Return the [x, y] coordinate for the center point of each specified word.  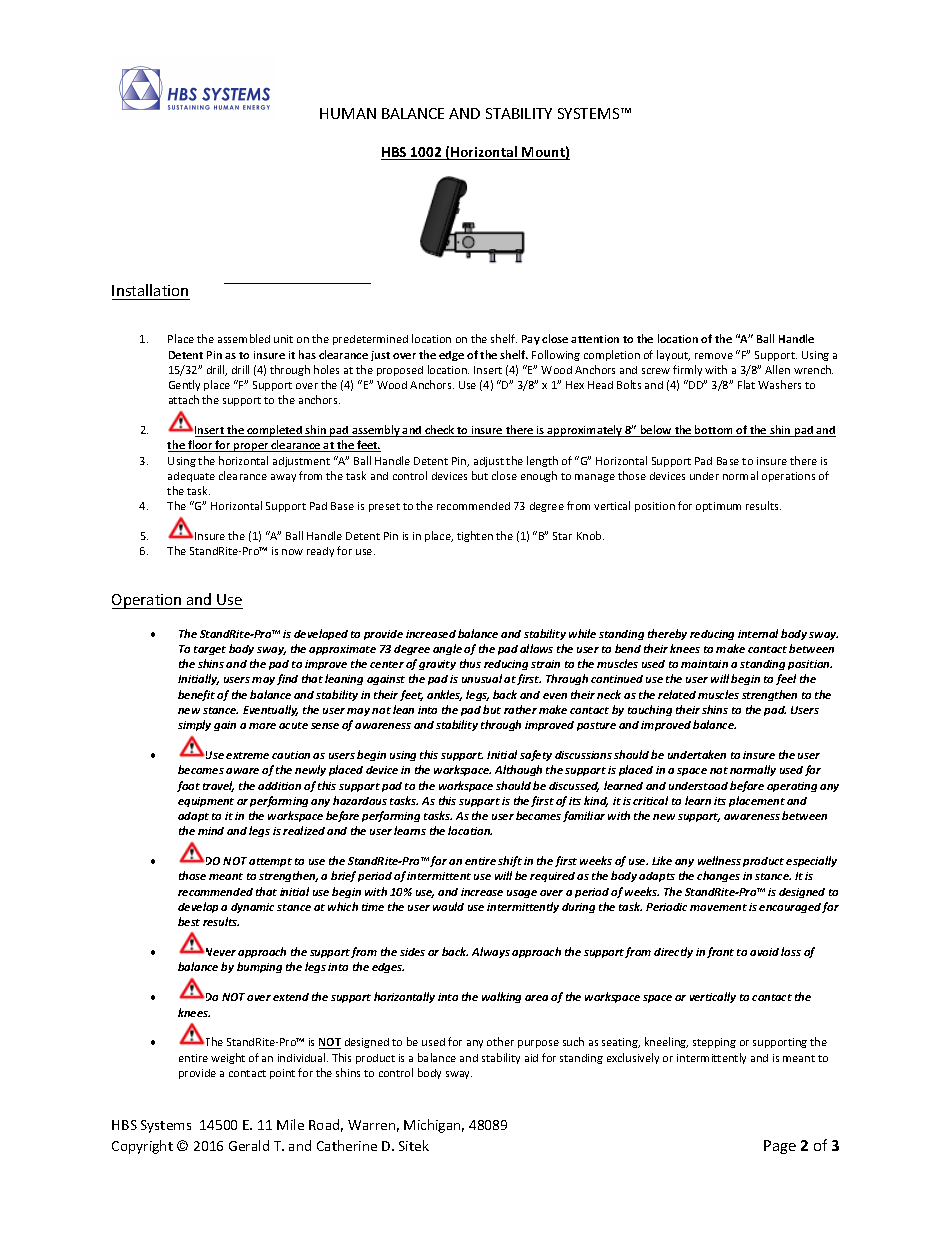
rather [520, 709]
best [189, 921]
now [292, 552]
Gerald [249, 1145]
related [677, 694]
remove [714, 356]
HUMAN [348, 113]
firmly [687, 370]
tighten [475, 536]
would [448, 906]
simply [194, 725]
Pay [531, 340]
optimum [718, 507]
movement [718, 907]
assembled [244, 338]
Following [556, 355]
